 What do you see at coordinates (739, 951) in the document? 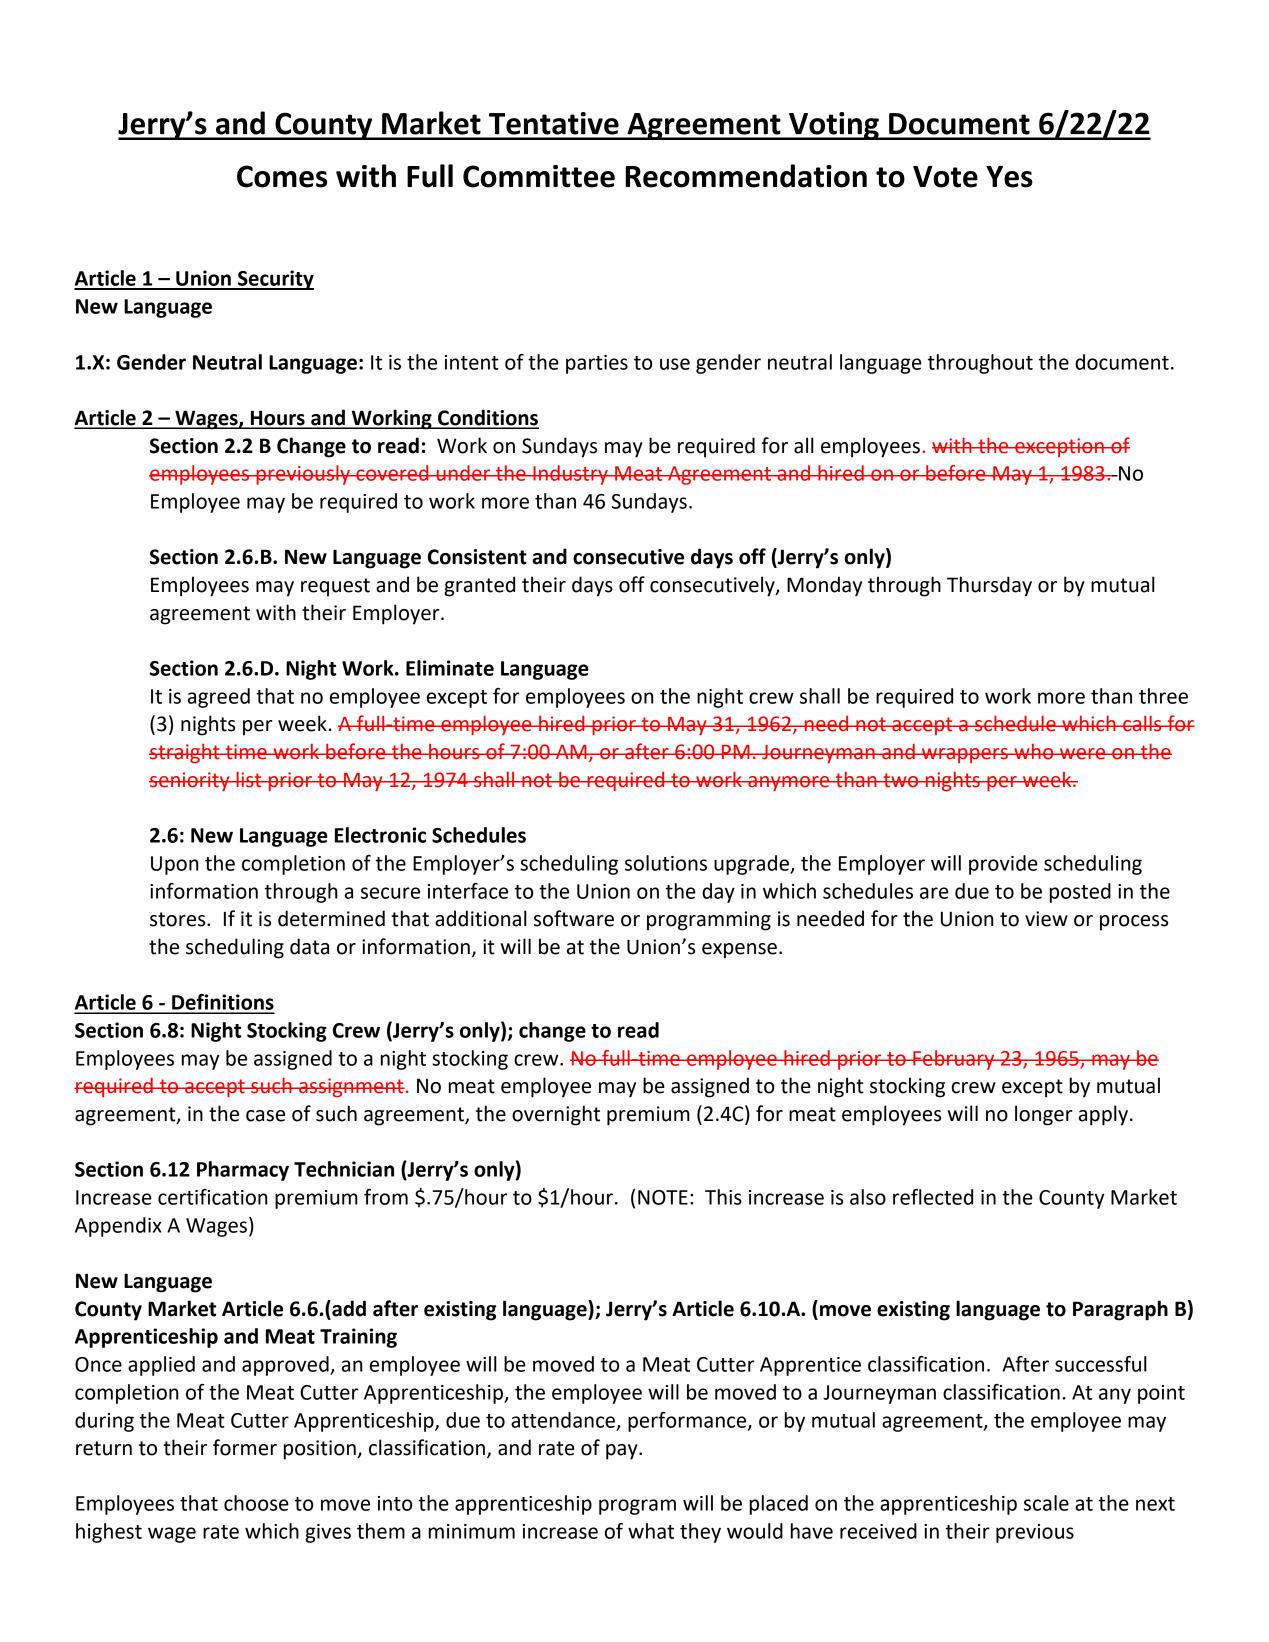
I see `expense` at bounding box center [739, 951].
